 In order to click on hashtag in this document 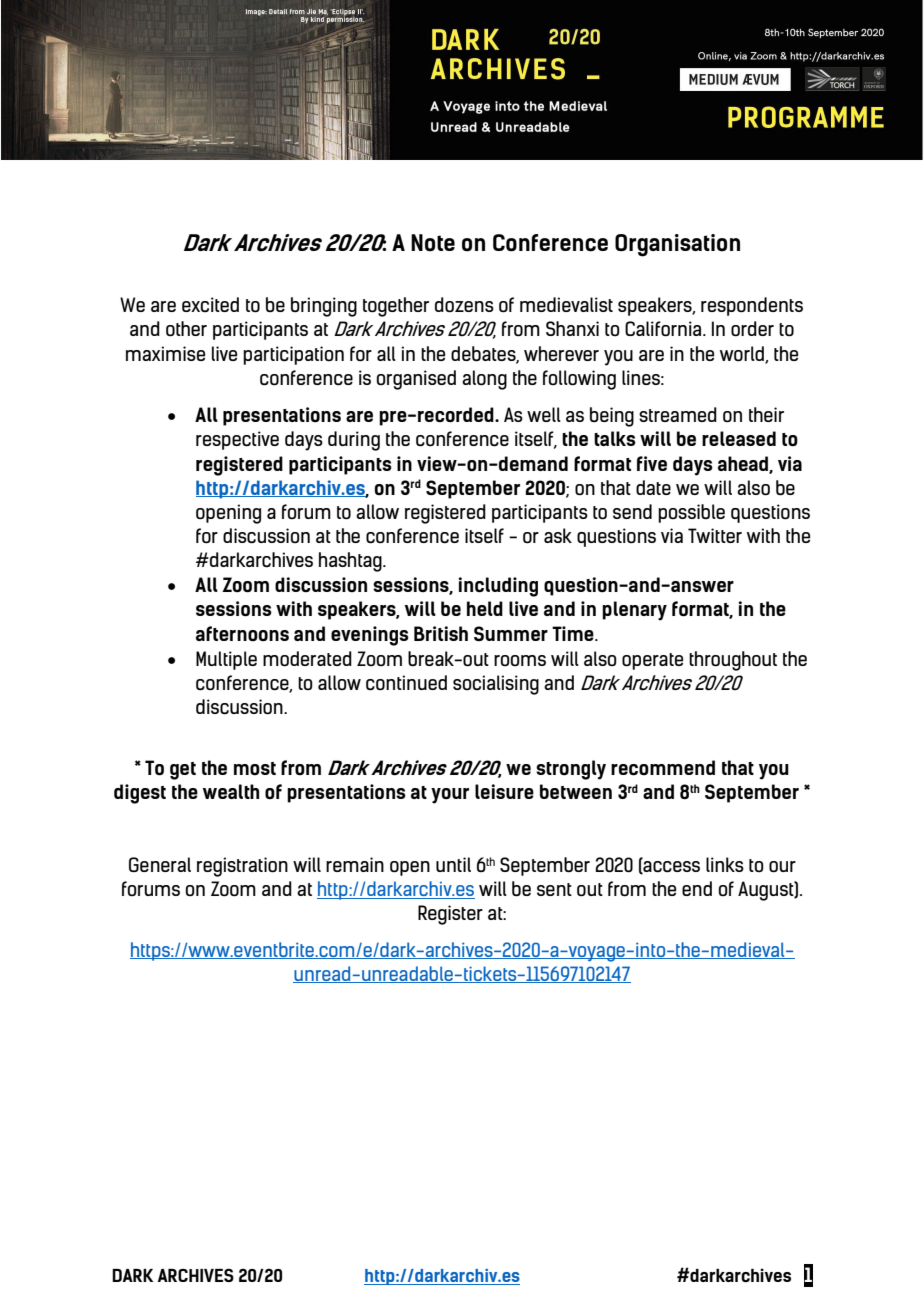, I will do `click(351, 562)`.
